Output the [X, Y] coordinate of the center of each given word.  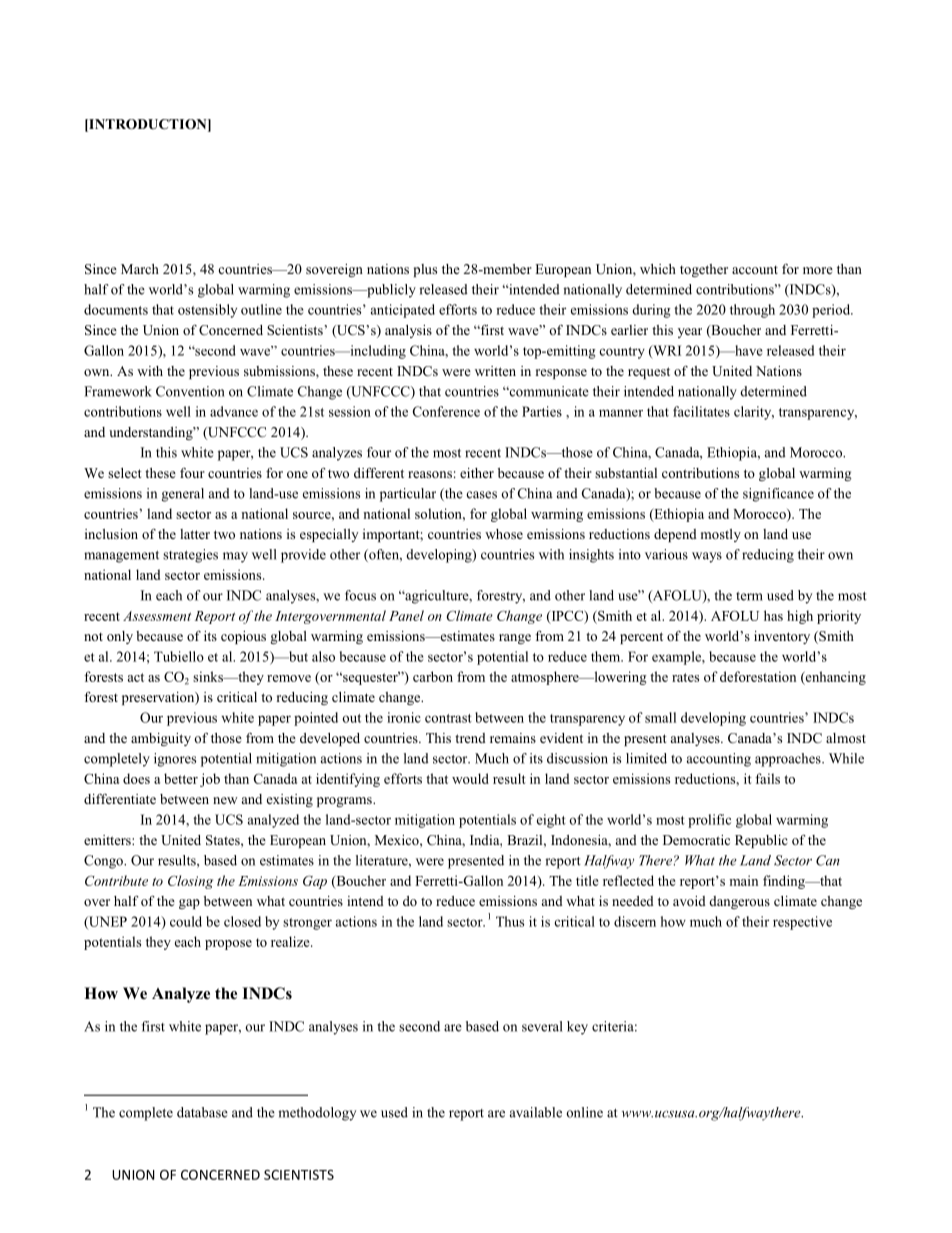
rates [685, 677]
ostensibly [207, 311]
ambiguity [161, 739]
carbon [433, 676]
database [202, 1112]
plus [425, 270]
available [536, 1112]
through [752, 311]
